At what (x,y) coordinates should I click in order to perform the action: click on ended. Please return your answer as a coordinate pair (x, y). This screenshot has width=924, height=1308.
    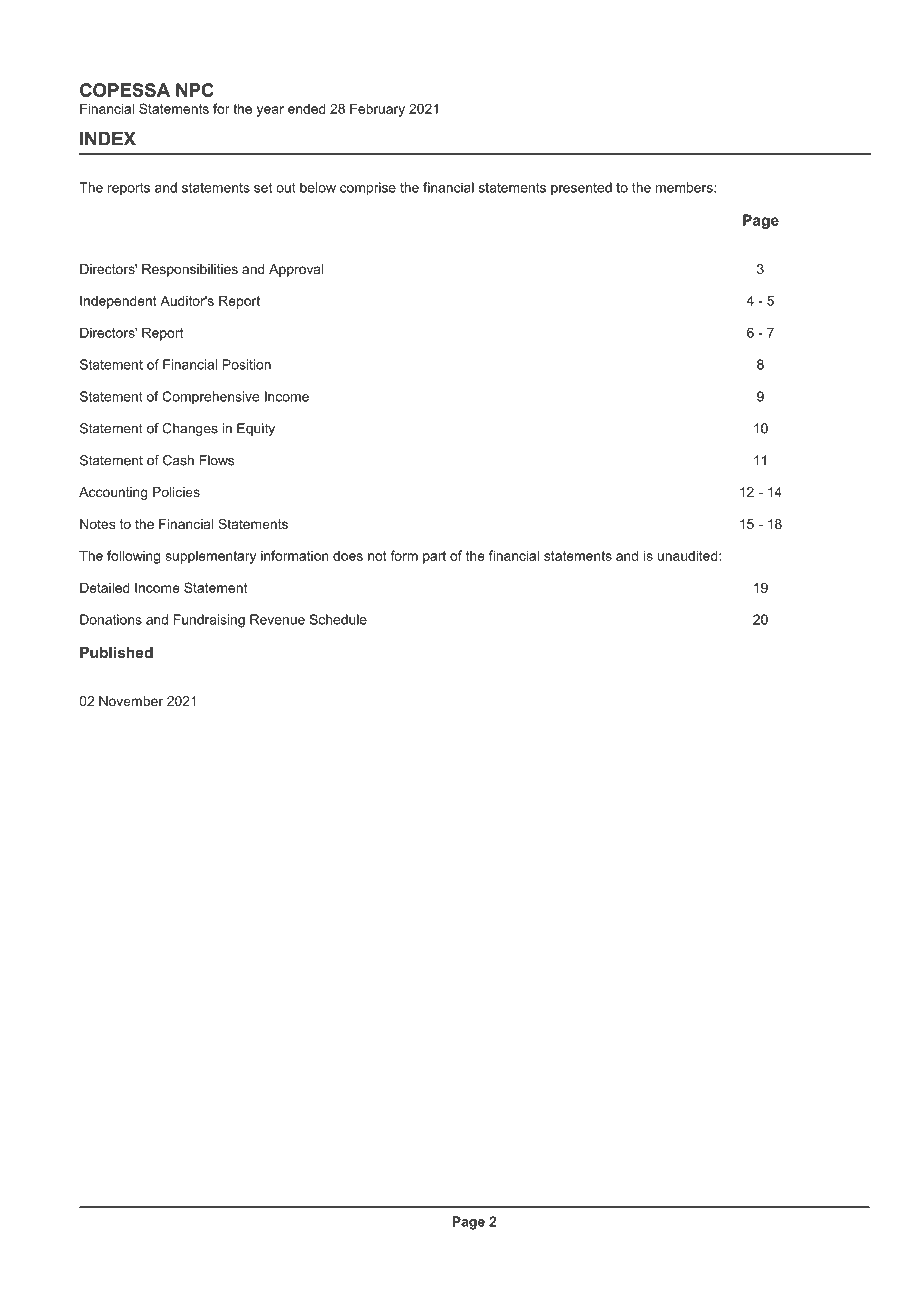
    Looking at the image, I should click on (307, 108).
